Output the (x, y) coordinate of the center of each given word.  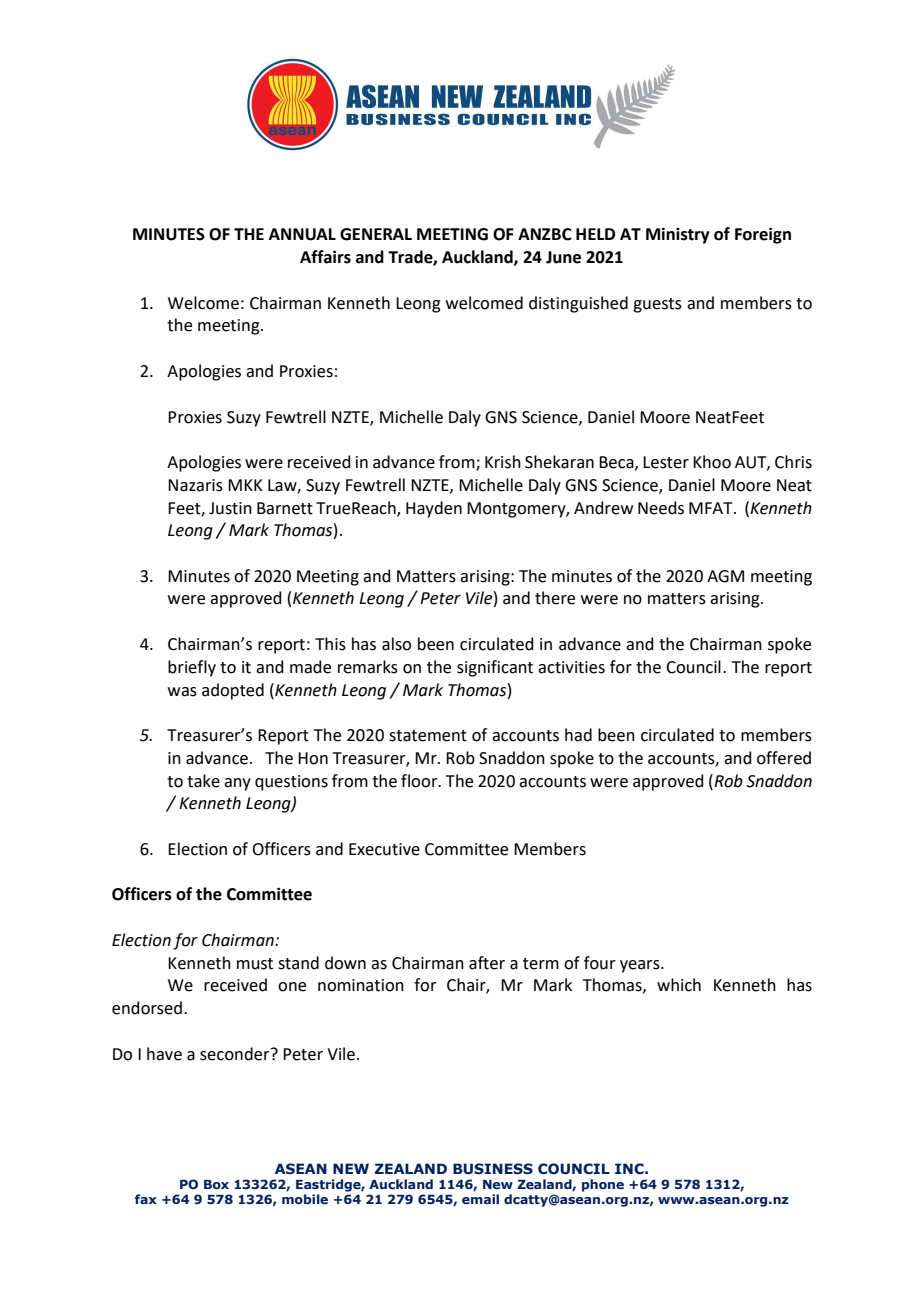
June (563, 257)
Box (216, 1184)
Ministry (678, 235)
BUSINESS (493, 1169)
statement (428, 736)
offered (784, 758)
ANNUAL (302, 234)
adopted (233, 691)
